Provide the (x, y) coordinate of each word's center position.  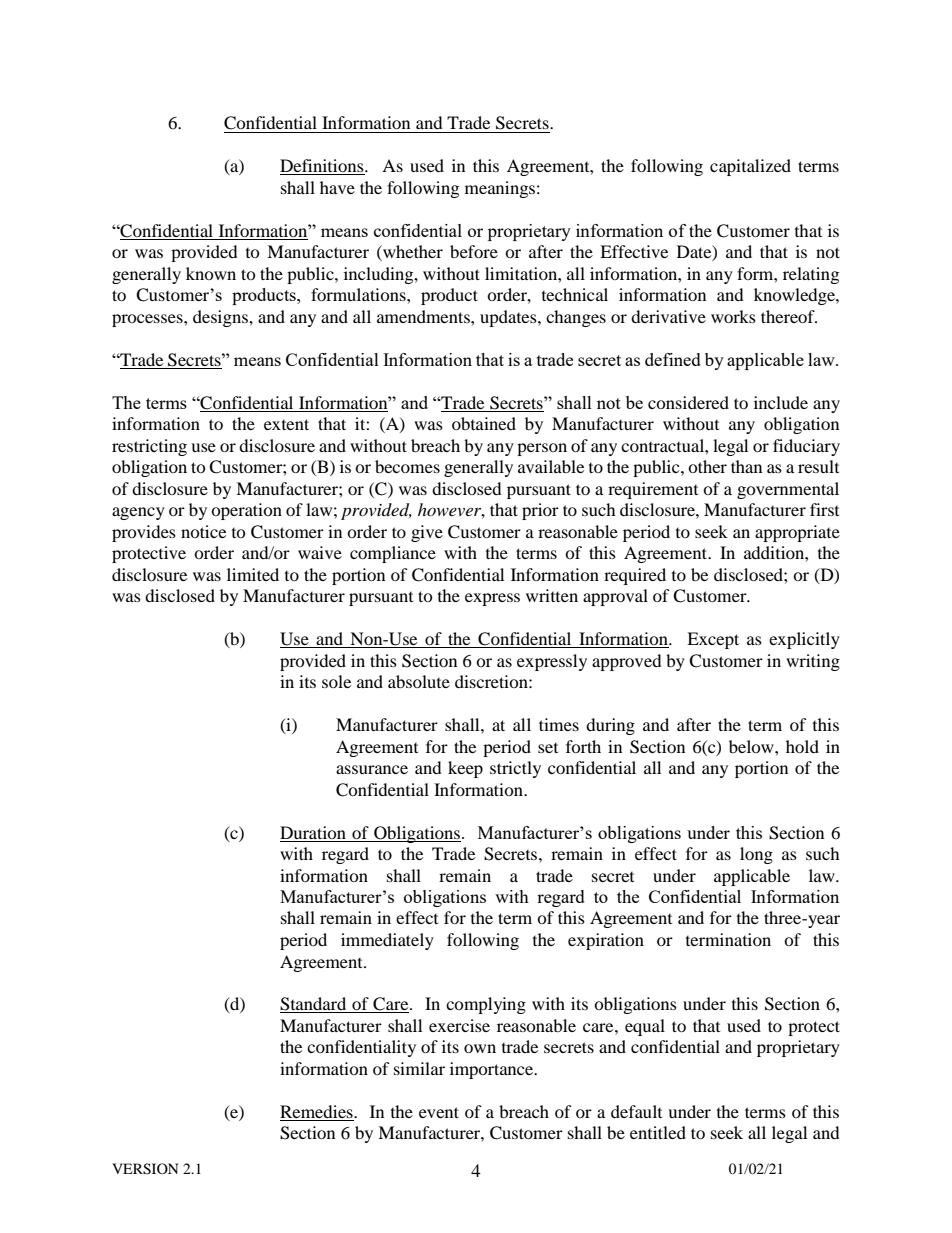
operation (246, 511)
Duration (313, 832)
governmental (788, 490)
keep (465, 769)
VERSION (145, 1169)
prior (540, 511)
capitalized (750, 167)
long (756, 855)
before (474, 251)
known (211, 273)
